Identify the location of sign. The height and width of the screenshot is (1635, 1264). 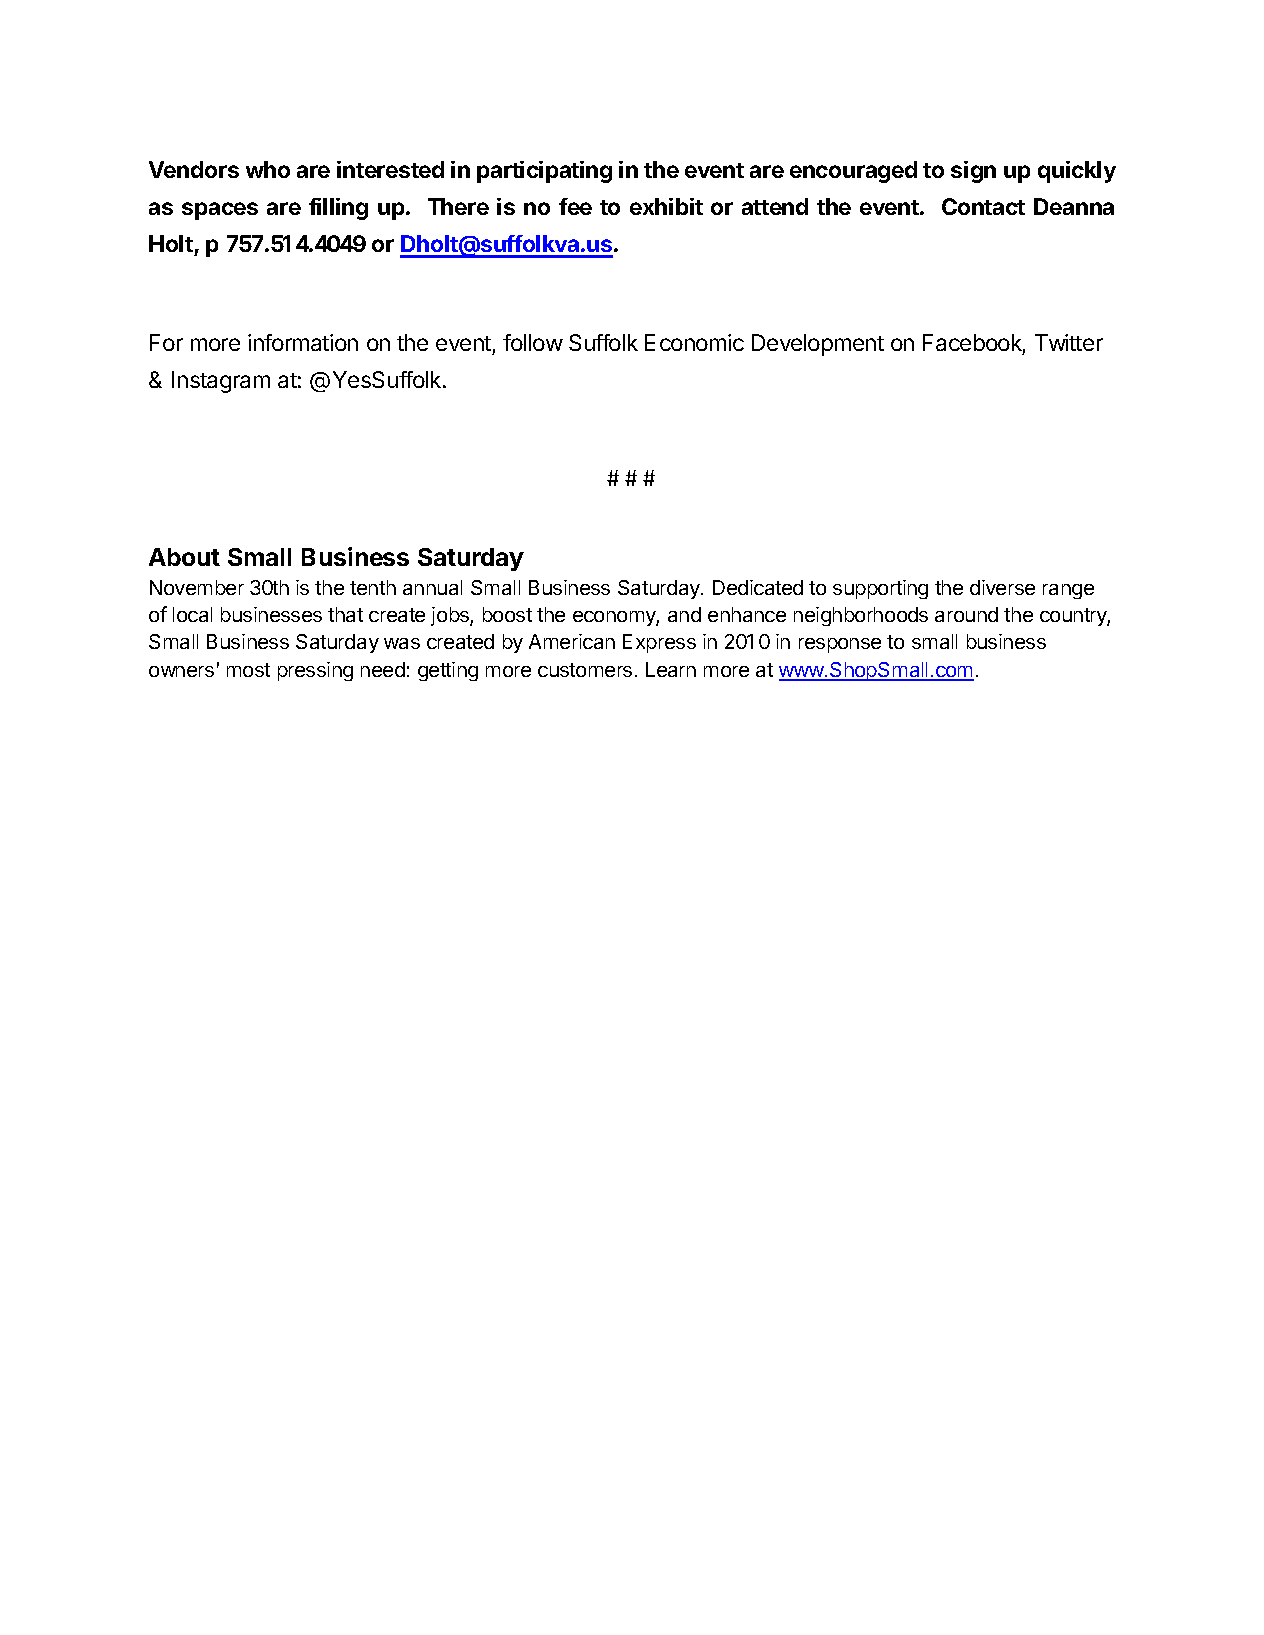
(973, 172).
